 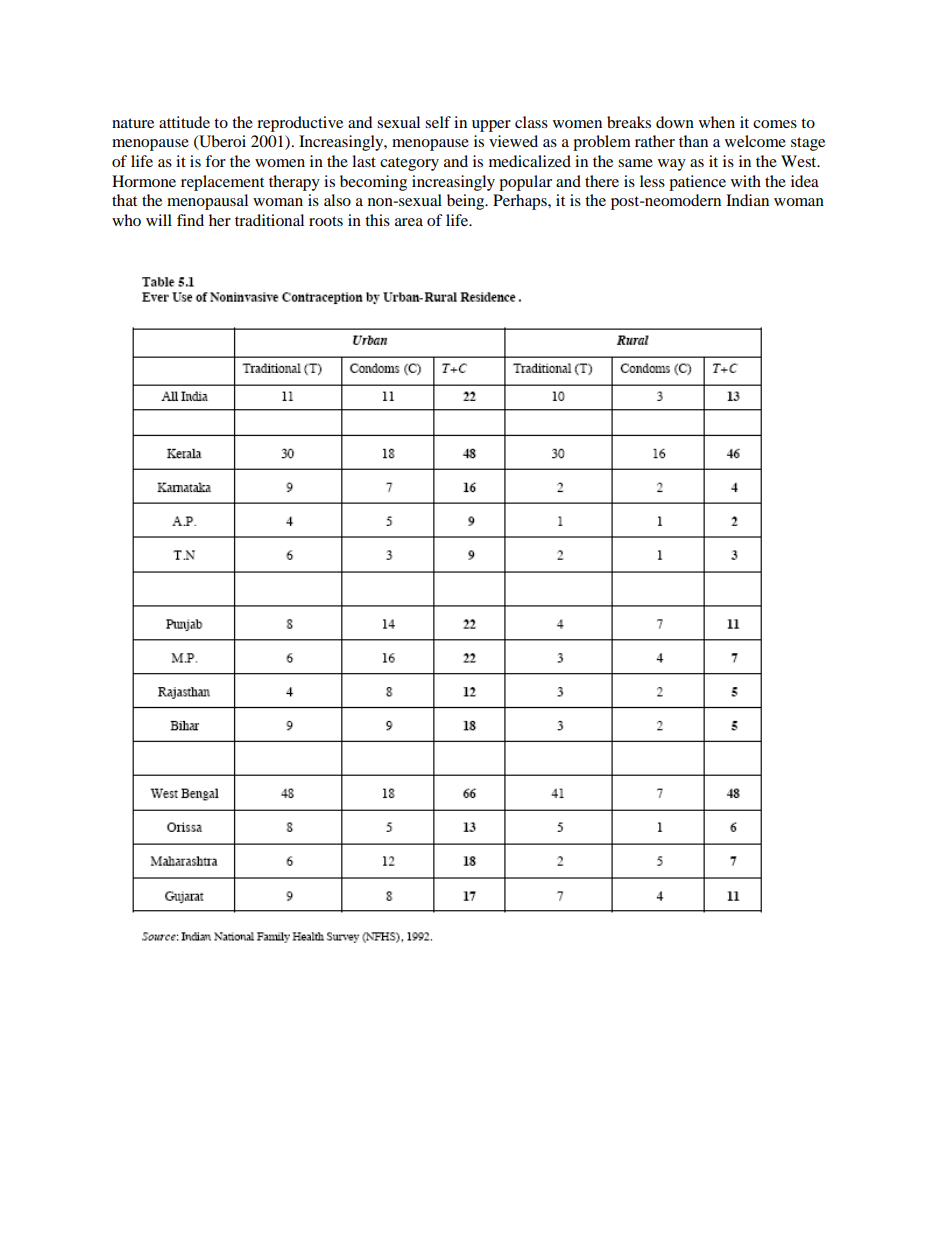 What do you see at coordinates (717, 122) in the screenshot?
I see `when` at bounding box center [717, 122].
